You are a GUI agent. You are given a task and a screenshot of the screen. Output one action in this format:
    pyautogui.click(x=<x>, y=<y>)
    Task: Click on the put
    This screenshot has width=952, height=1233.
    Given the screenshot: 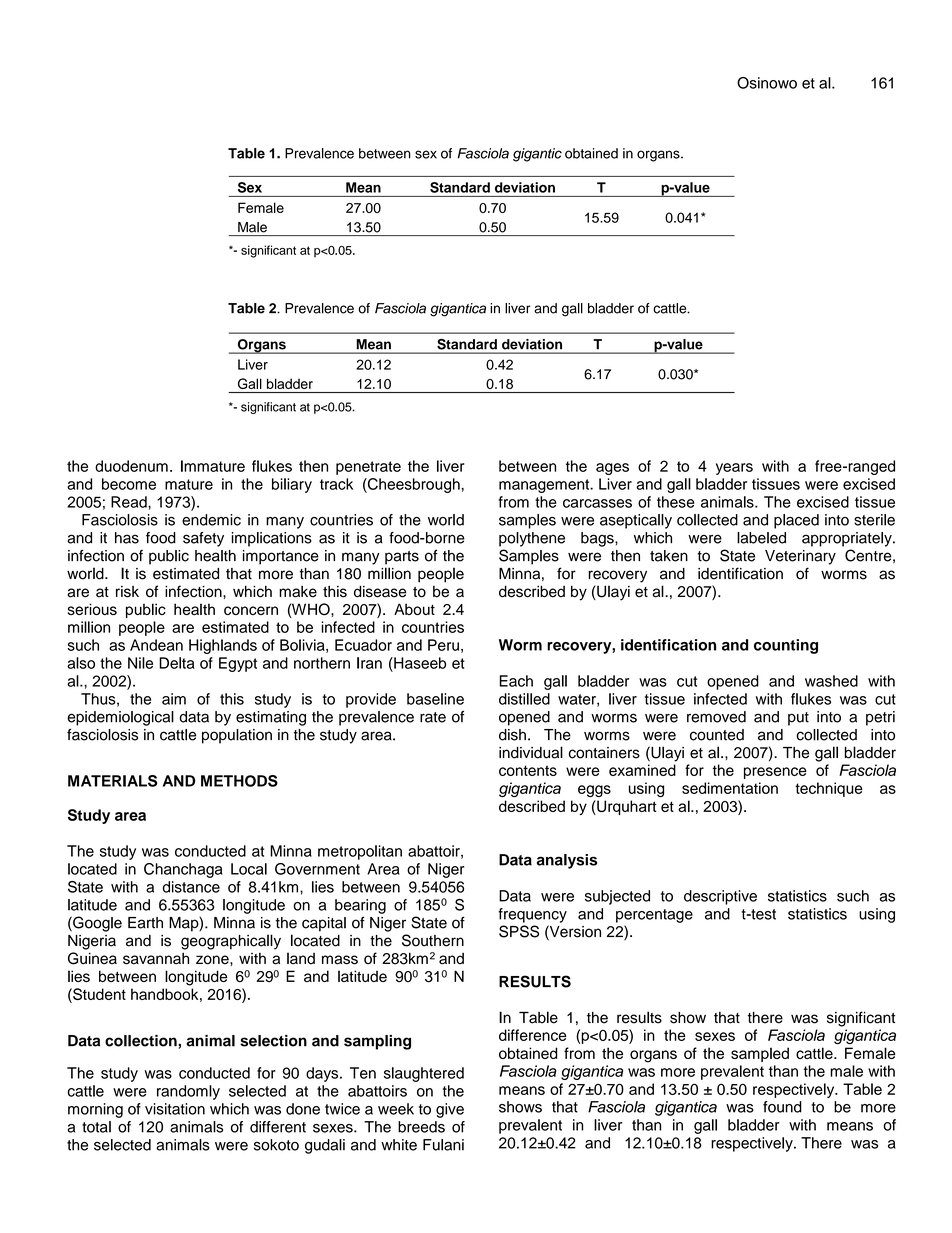 What is the action you would take?
    pyautogui.click(x=798, y=719)
